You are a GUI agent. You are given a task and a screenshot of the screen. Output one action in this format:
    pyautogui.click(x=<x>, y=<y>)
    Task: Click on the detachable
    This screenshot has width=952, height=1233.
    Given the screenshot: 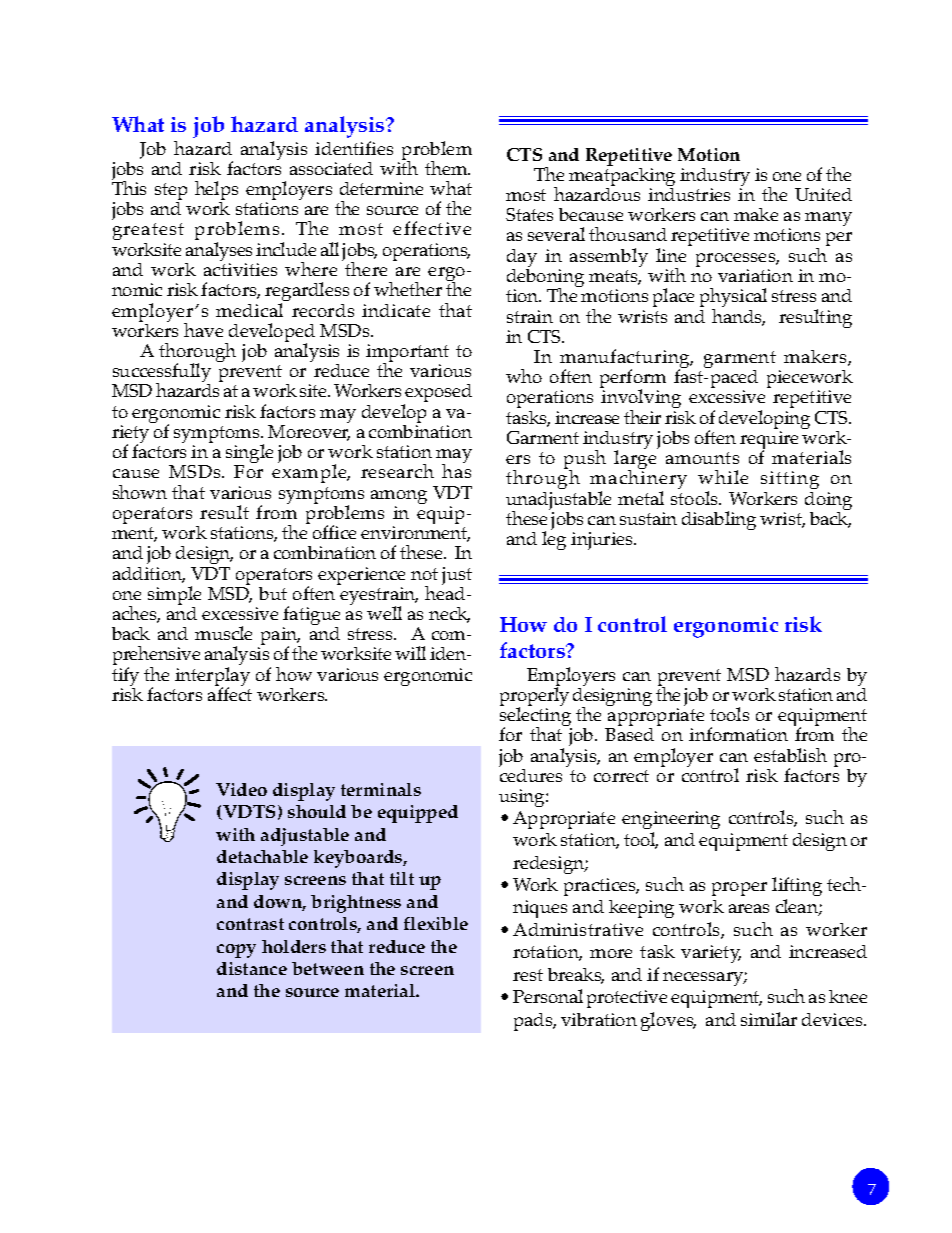 What is the action you would take?
    pyautogui.click(x=262, y=856)
